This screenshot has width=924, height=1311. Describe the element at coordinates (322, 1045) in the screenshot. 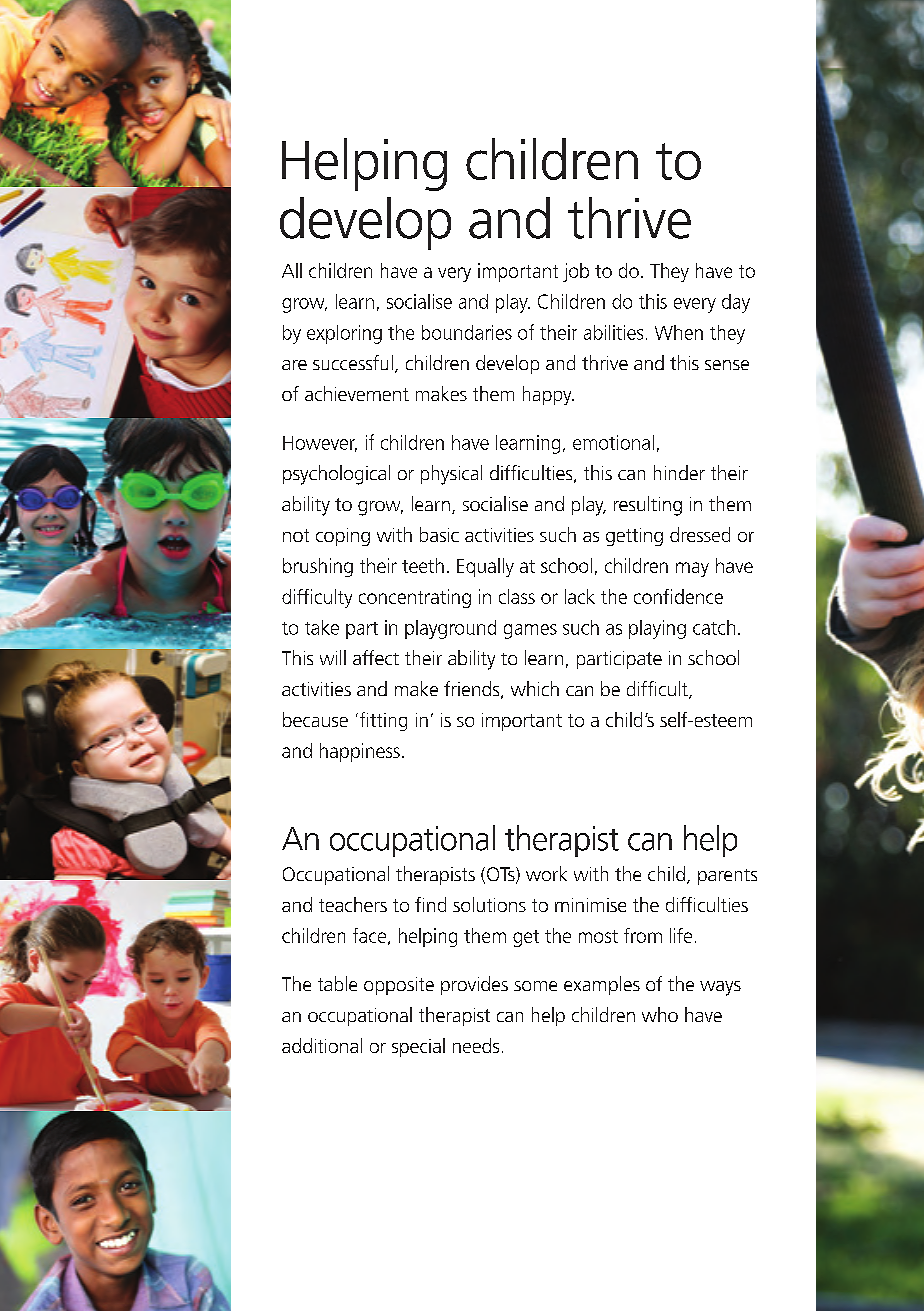

I see `additional` at that location.
